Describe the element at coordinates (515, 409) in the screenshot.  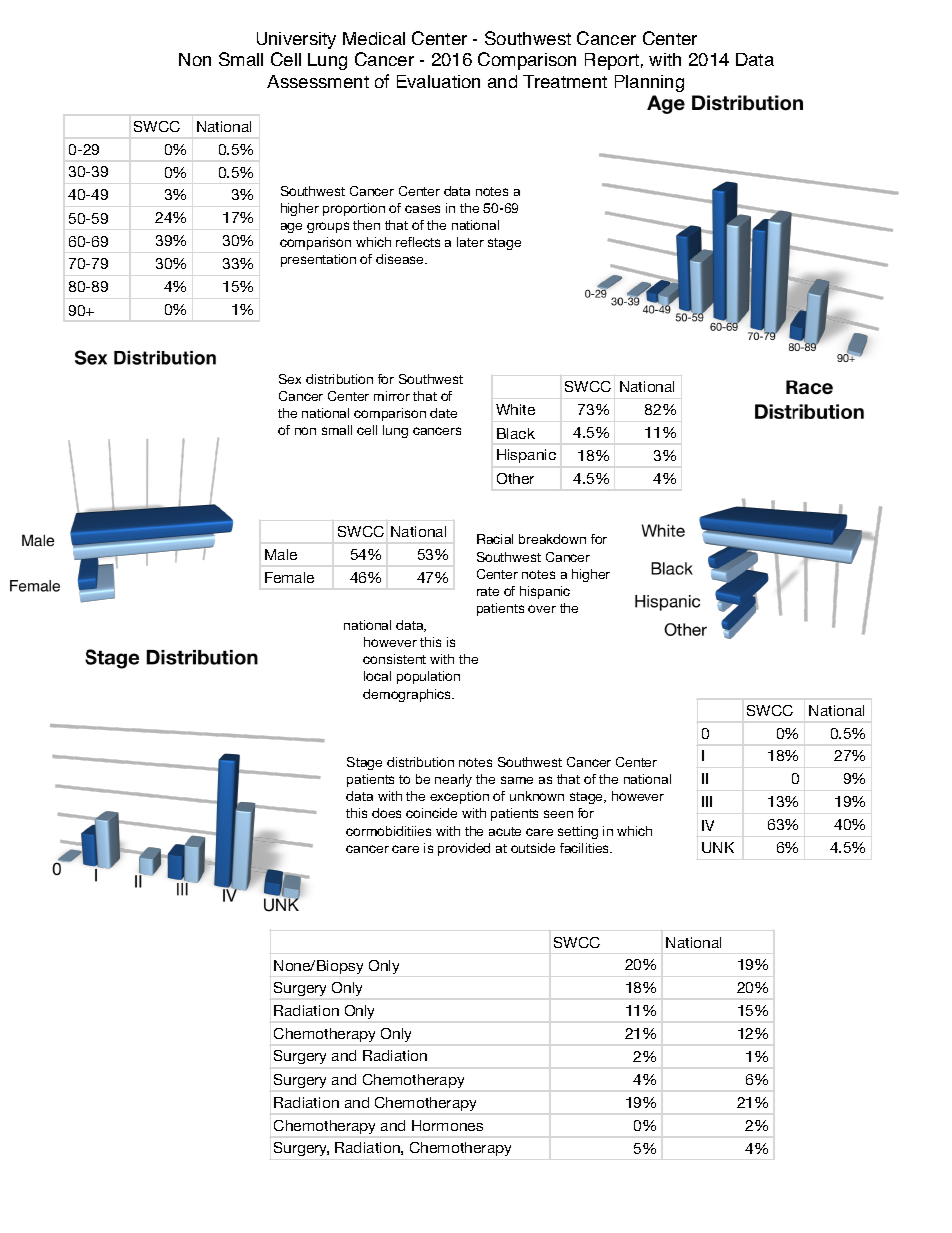
I see `White` at that location.
